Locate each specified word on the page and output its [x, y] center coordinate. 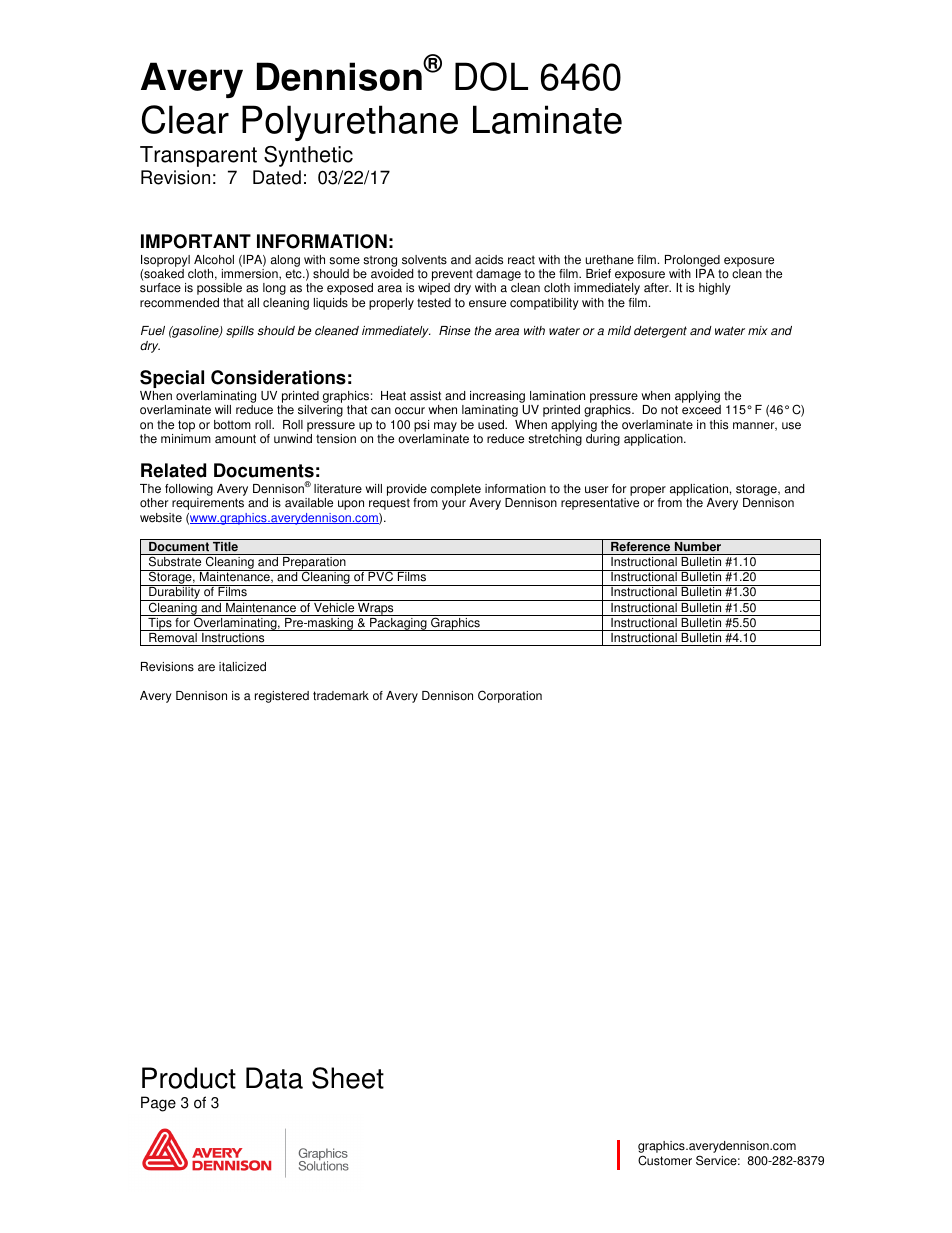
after [657, 288]
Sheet [348, 1078]
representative [600, 504]
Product [189, 1078]
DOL [491, 76]
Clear [185, 119]
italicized [242, 667]
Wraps [376, 608]
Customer [665, 1160]
